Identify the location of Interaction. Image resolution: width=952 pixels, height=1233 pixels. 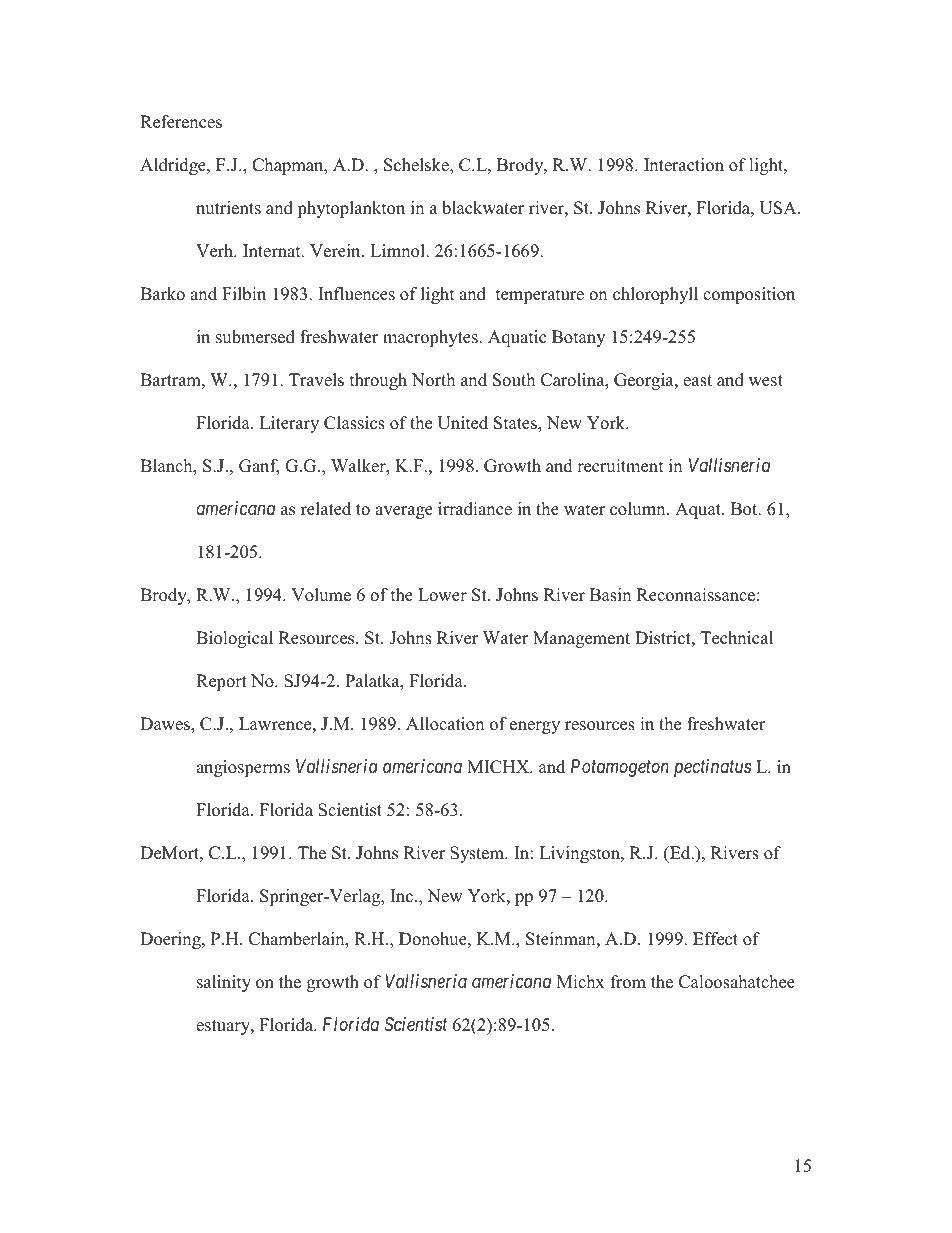
(684, 165).
